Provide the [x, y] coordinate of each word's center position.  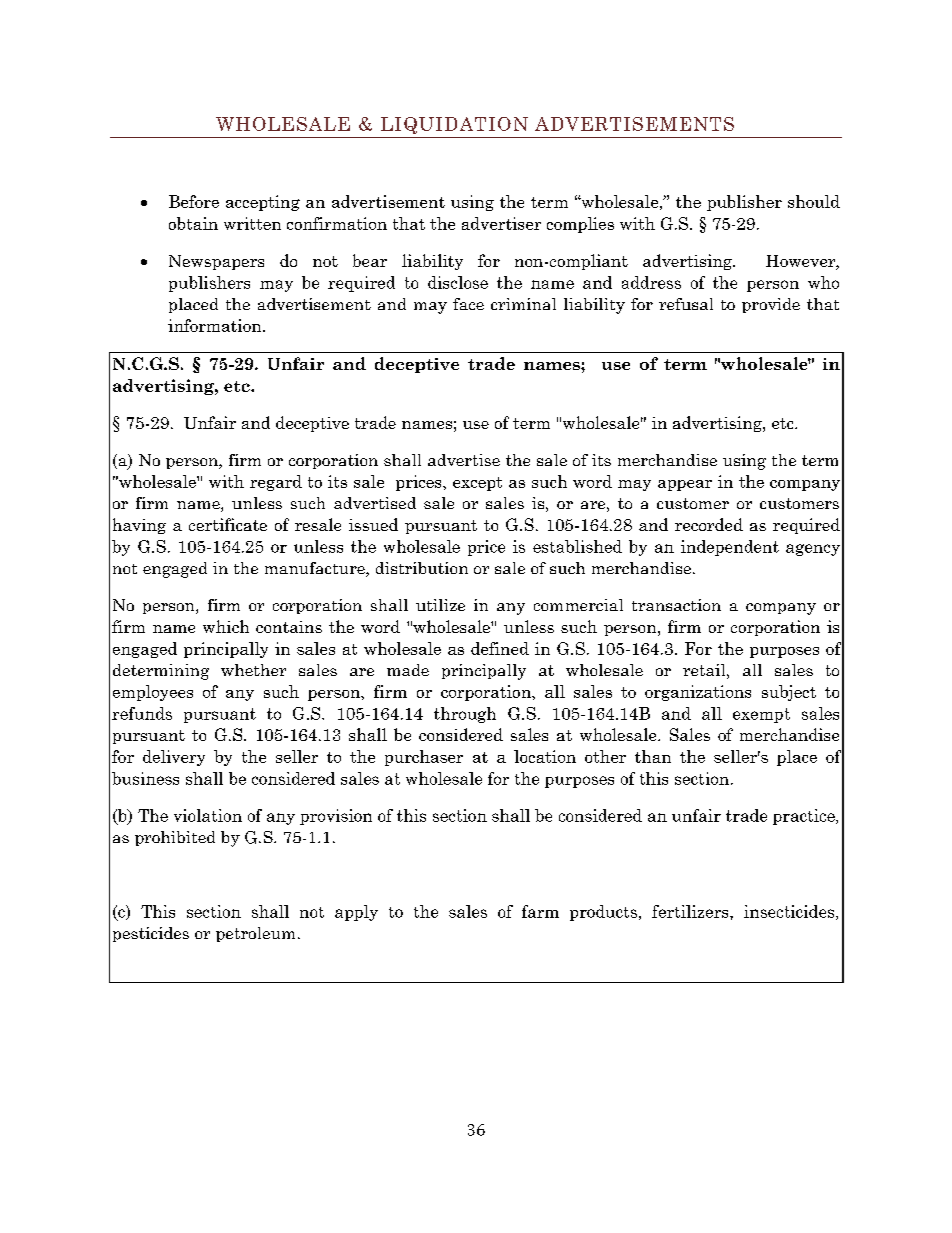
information [216, 325]
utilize [440, 605]
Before [194, 201]
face [468, 304]
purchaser [424, 758]
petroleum [255, 934]
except [477, 484]
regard [276, 483]
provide [771, 305]
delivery [174, 758]
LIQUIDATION [454, 125]
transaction [676, 605]
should [814, 201]
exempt [761, 715]
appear [685, 485]
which [226, 626]
